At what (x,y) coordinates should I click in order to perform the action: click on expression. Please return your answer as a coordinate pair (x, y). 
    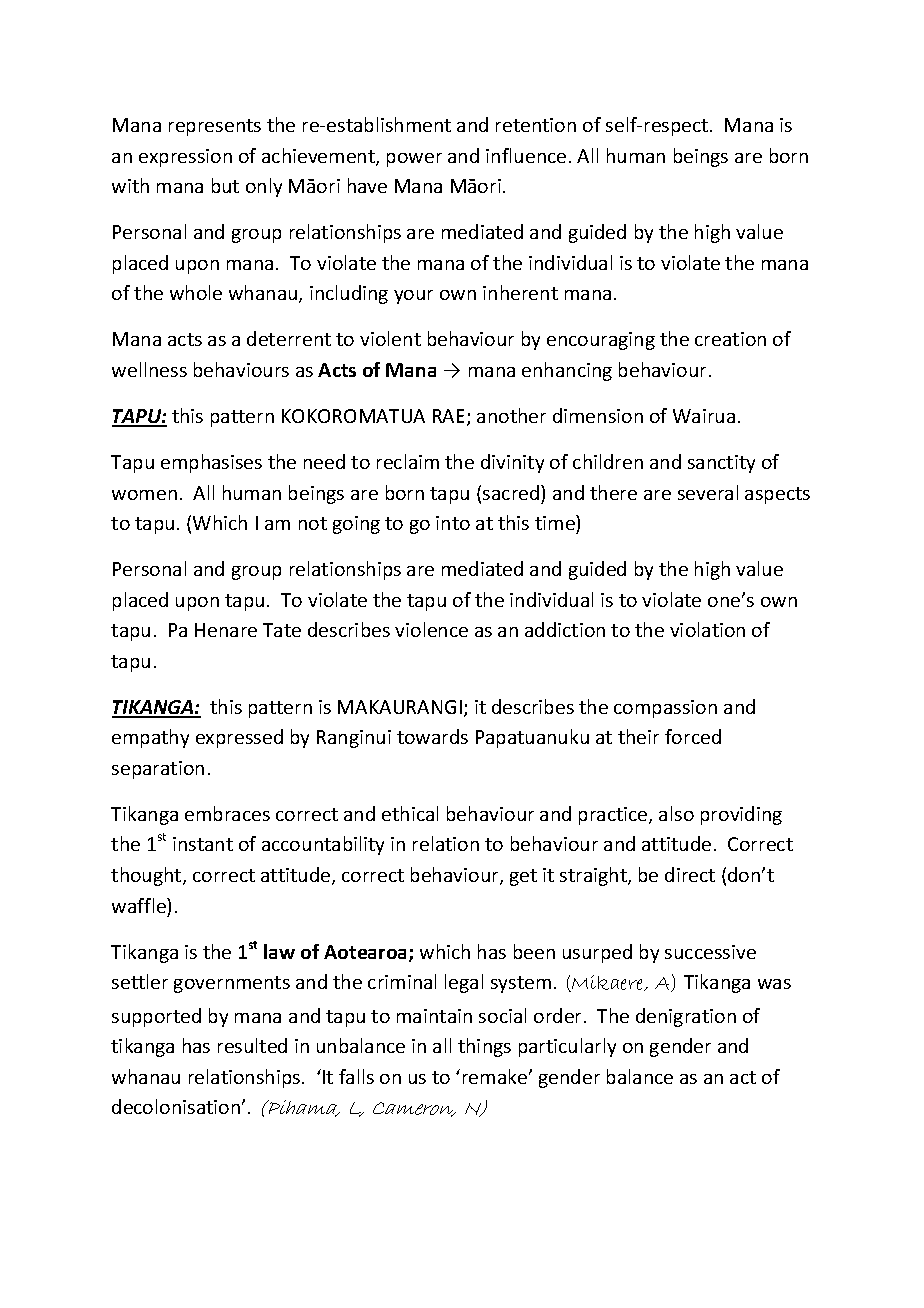
    Looking at the image, I should click on (185, 158).
